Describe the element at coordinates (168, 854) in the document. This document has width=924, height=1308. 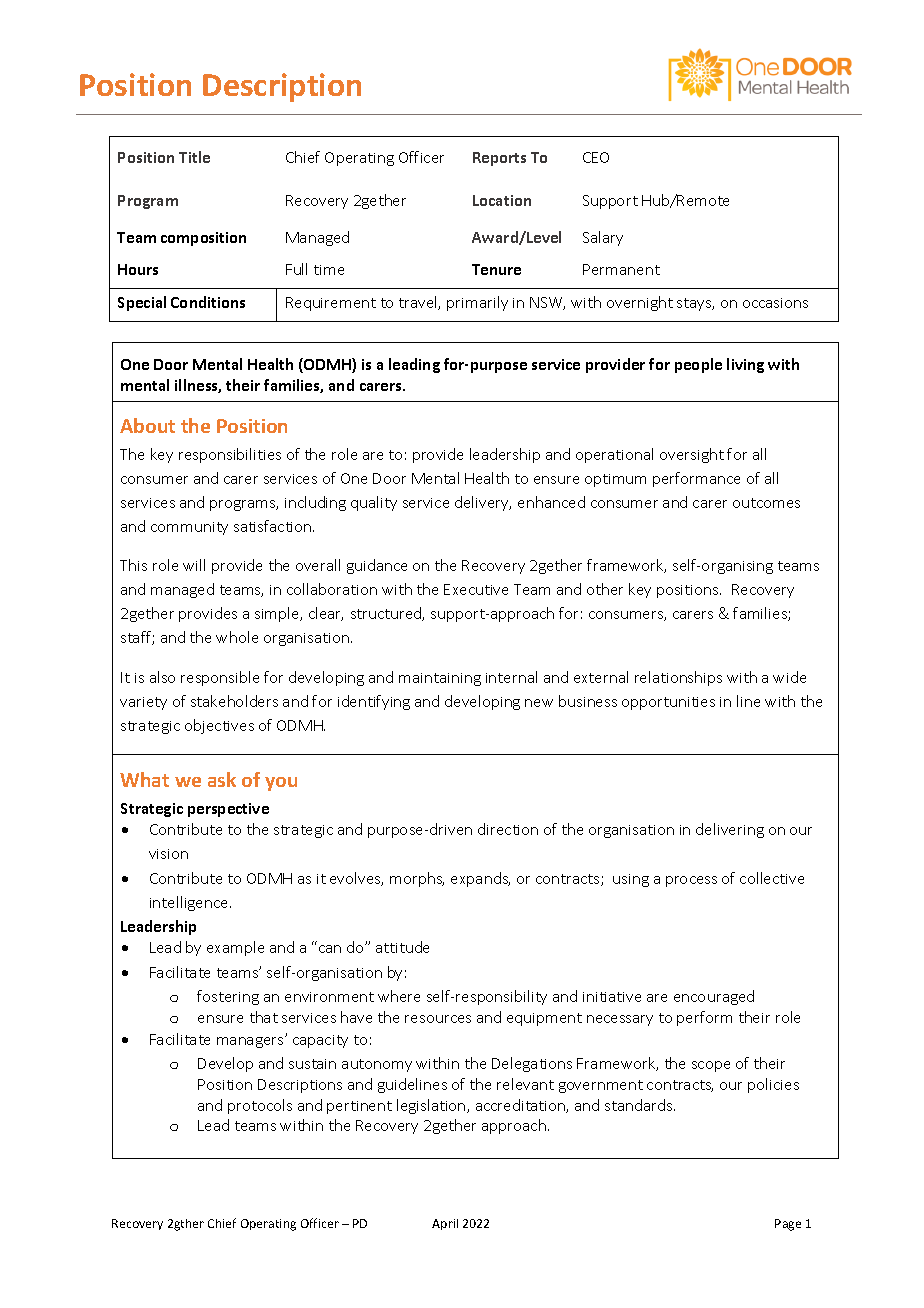
I see `vision` at that location.
